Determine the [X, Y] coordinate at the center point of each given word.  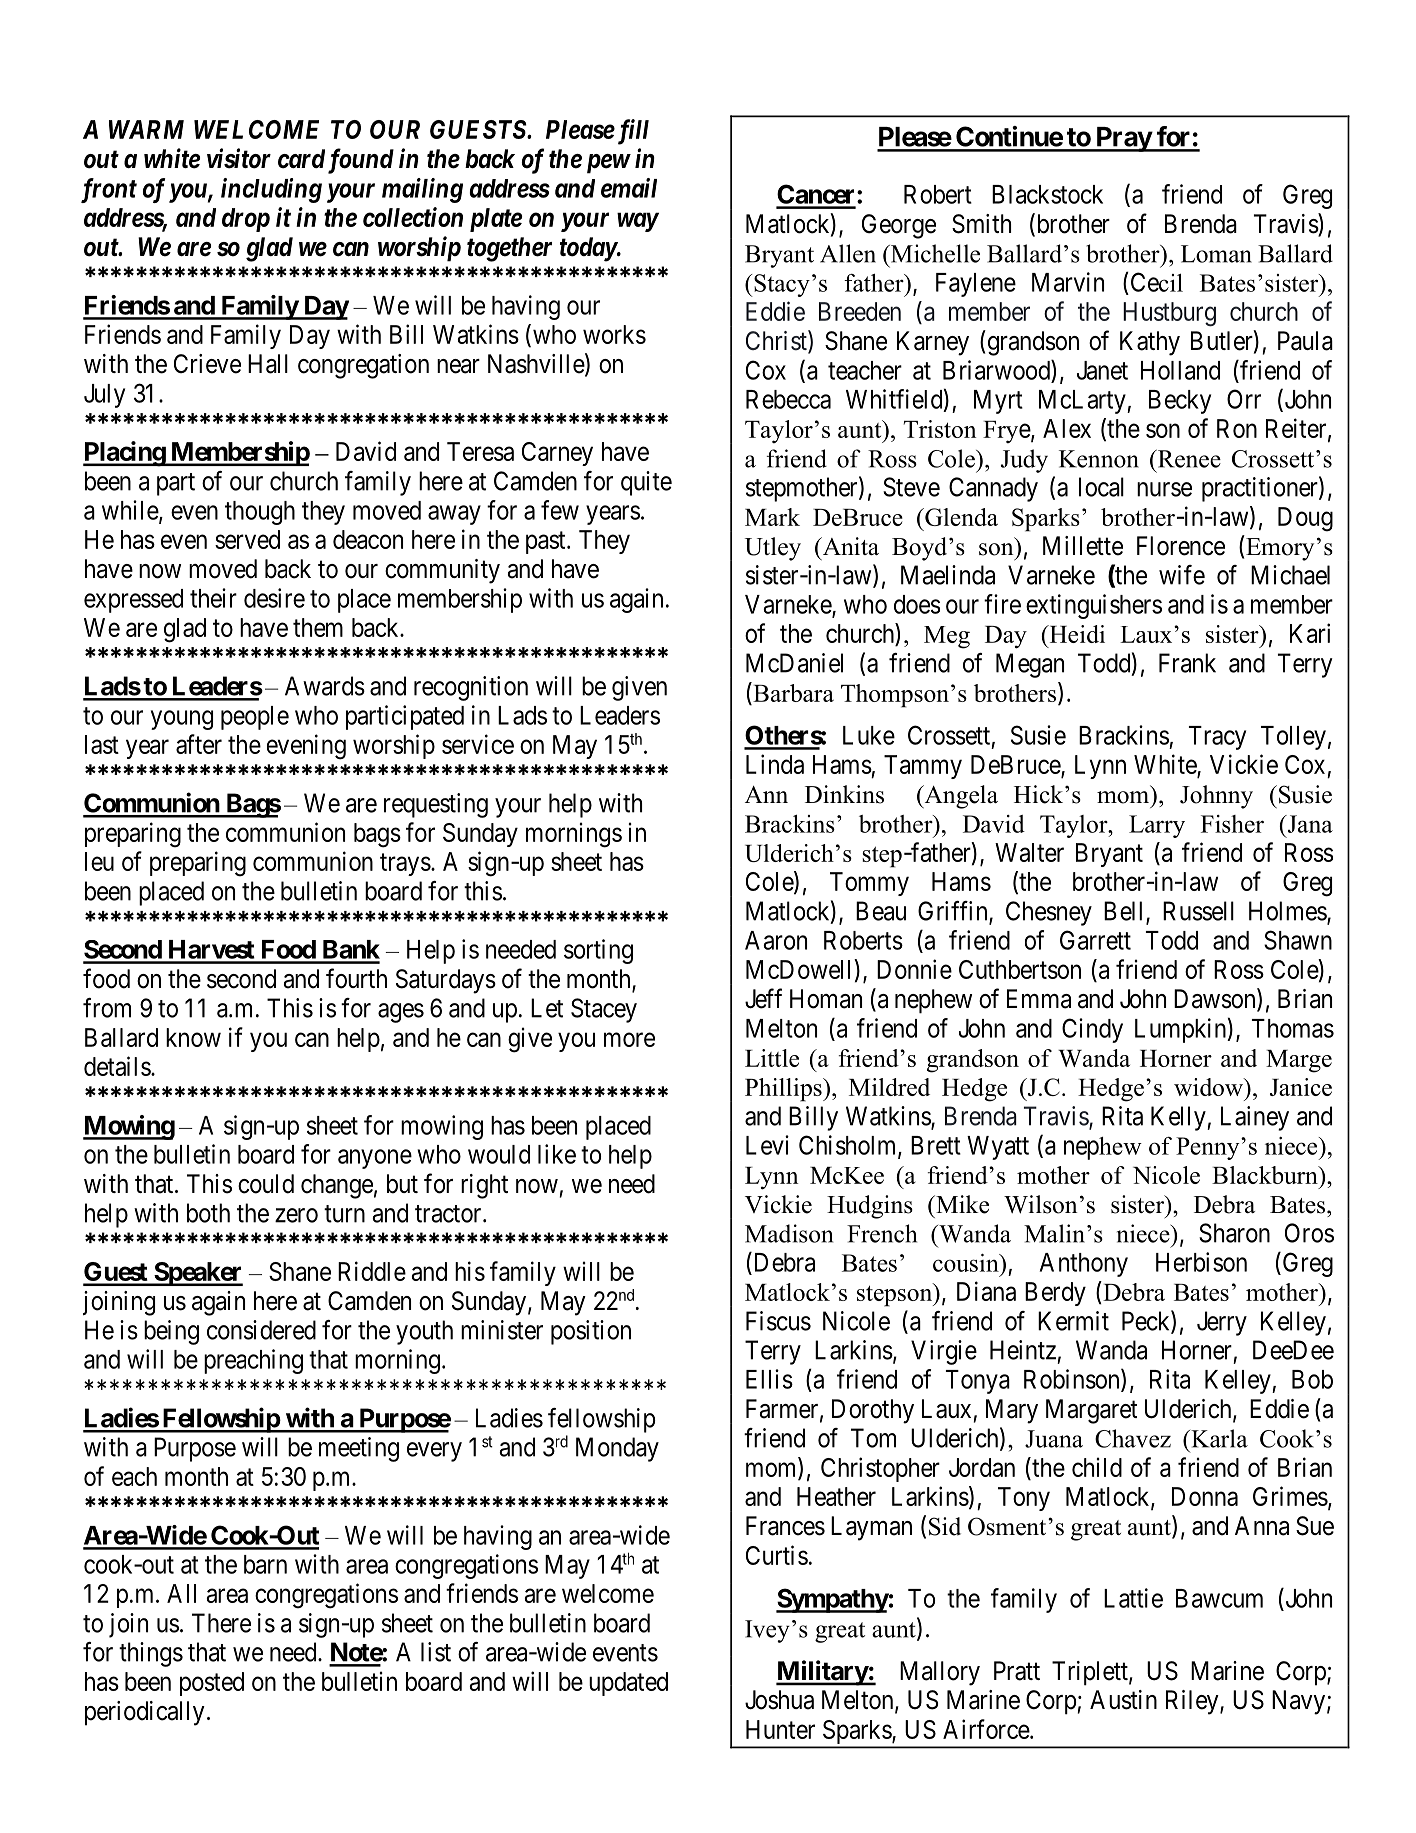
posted [212, 1684]
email [629, 188]
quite [646, 483]
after [199, 744]
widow [1209, 1087]
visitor [239, 158]
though [260, 513]
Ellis [769, 1379]
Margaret [1091, 1411]
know [193, 1037]
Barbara [792, 692]
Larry [1157, 826]
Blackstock [1047, 194]
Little [772, 1058]
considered [261, 1330]
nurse [1164, 489]
